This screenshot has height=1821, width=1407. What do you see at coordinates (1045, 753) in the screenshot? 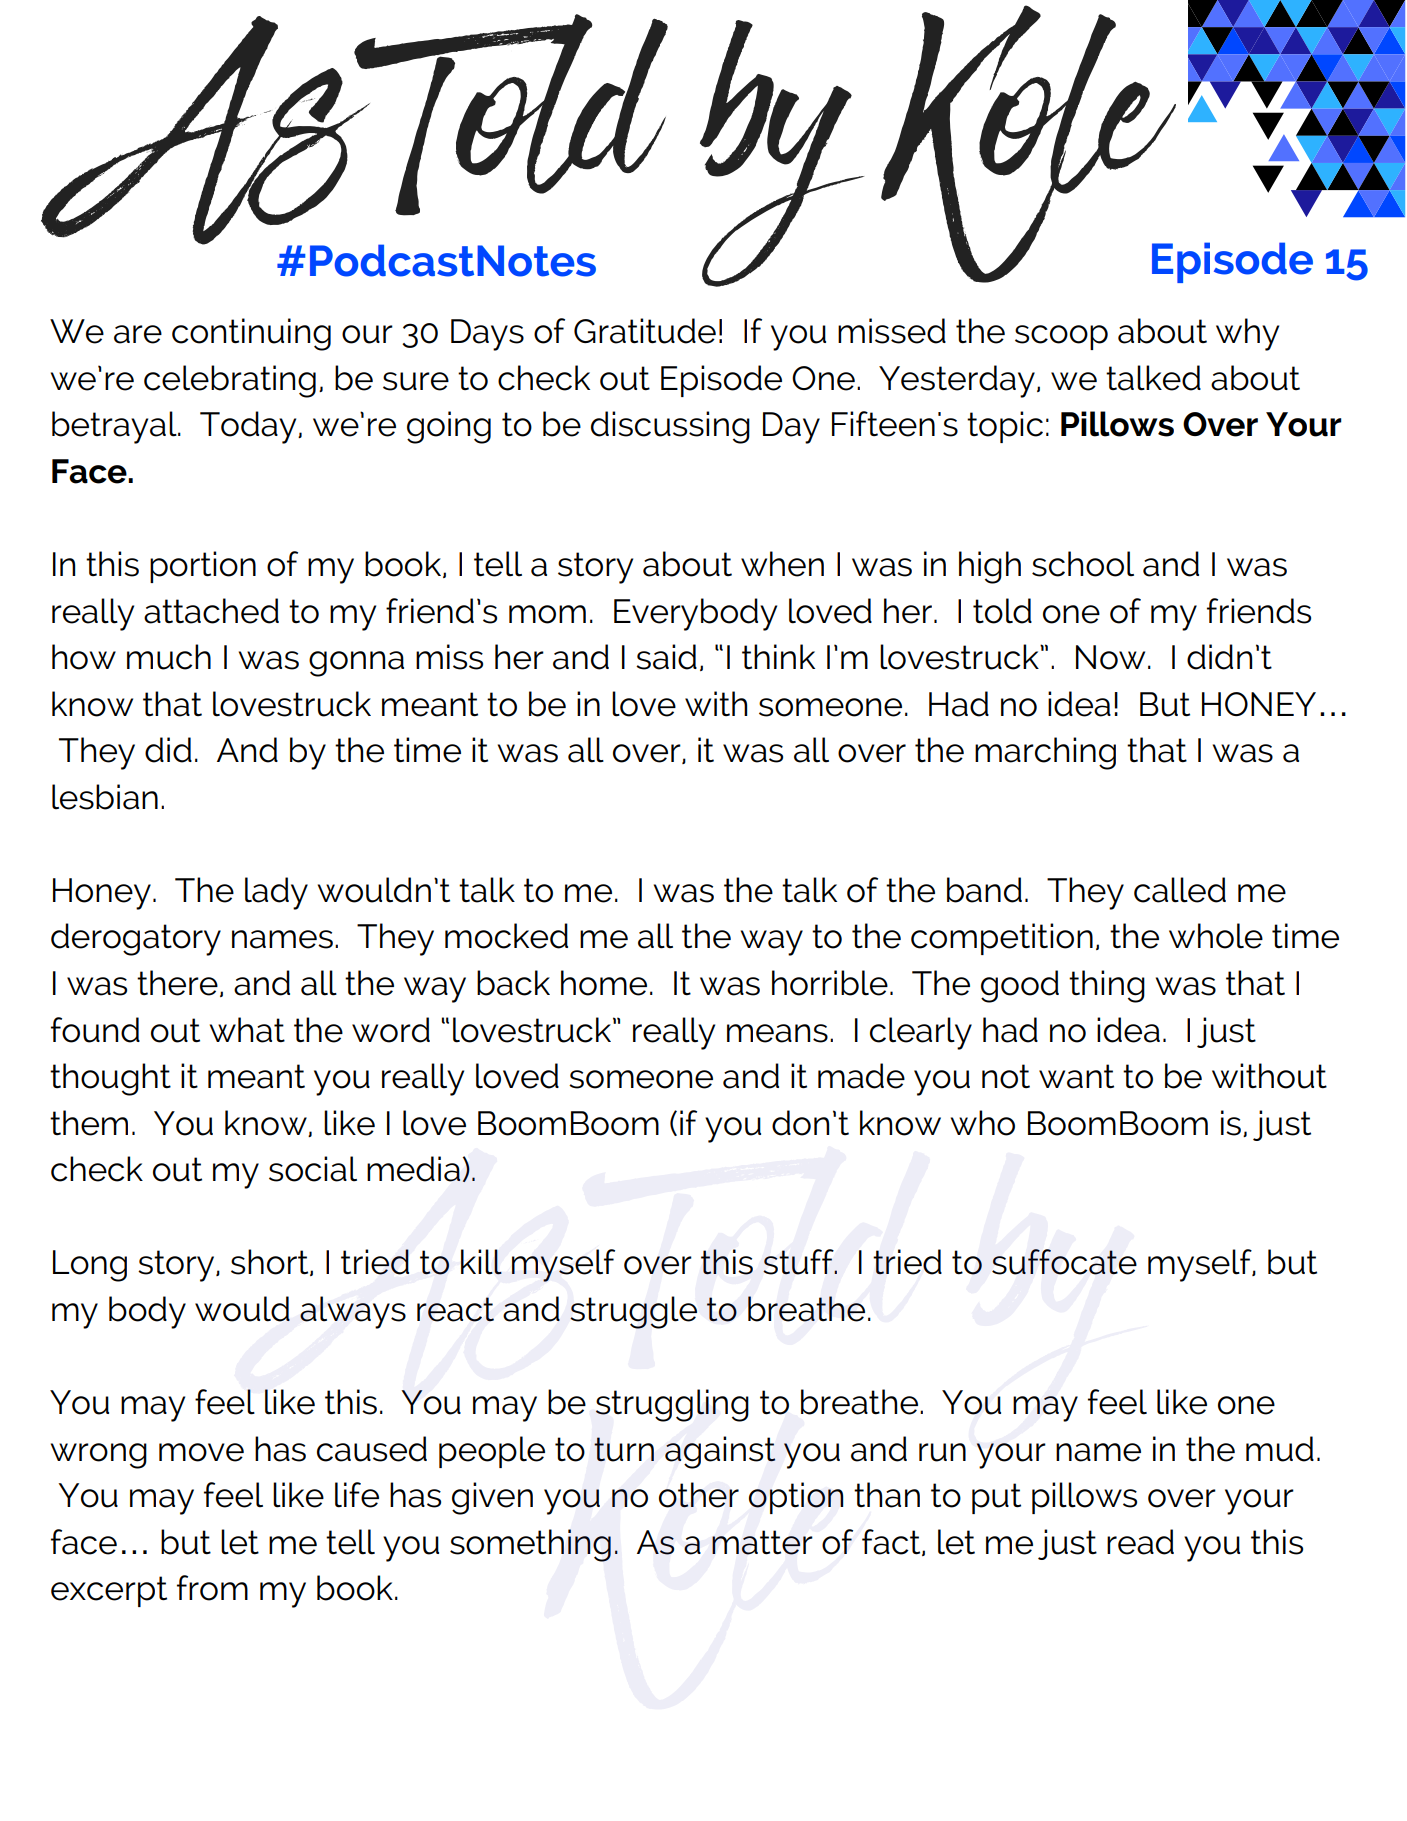
I see `marching` at bounding box center [1045, 753].
